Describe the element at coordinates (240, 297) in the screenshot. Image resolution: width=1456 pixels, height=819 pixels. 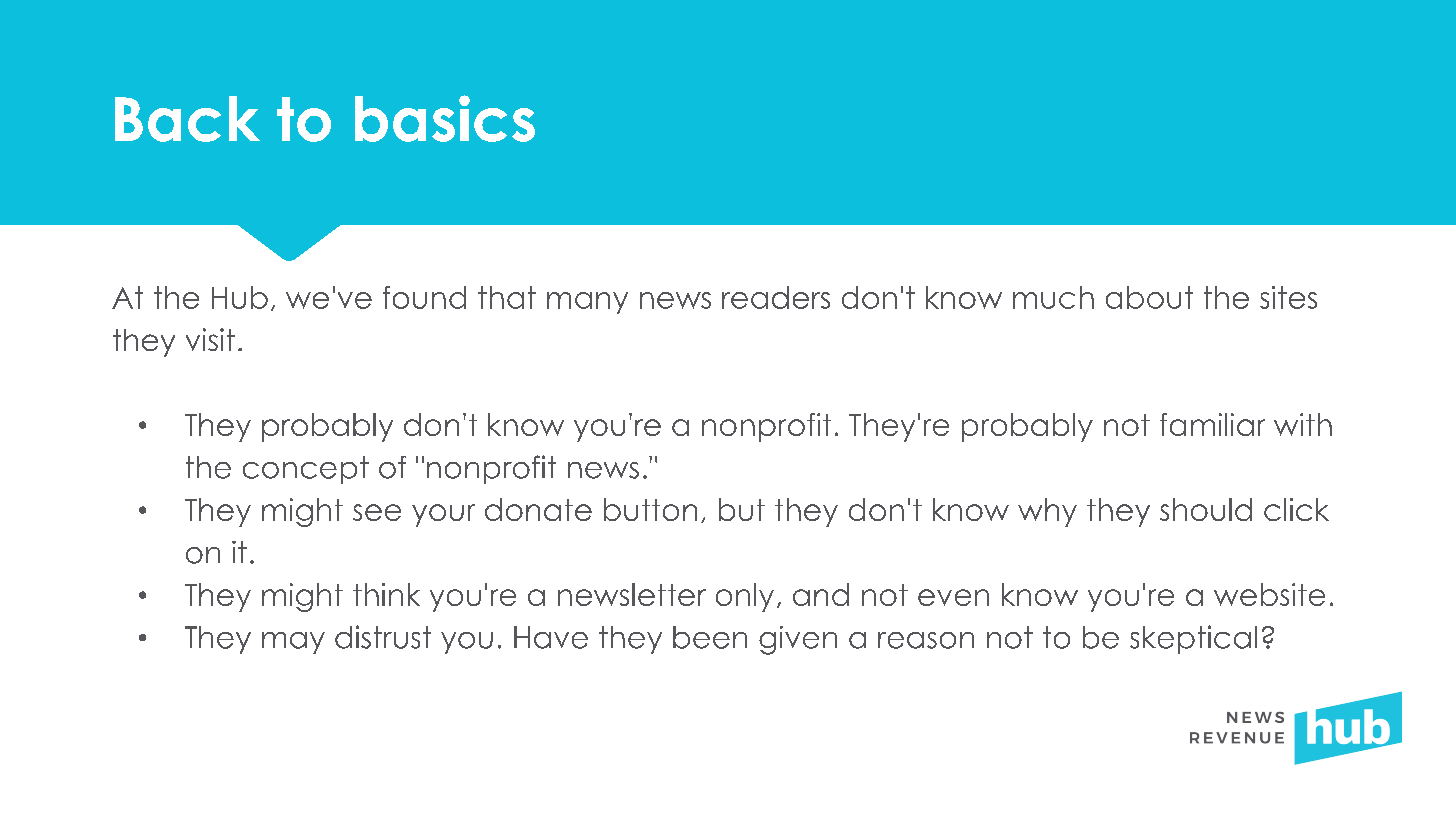
I see `Hub` at that location.
